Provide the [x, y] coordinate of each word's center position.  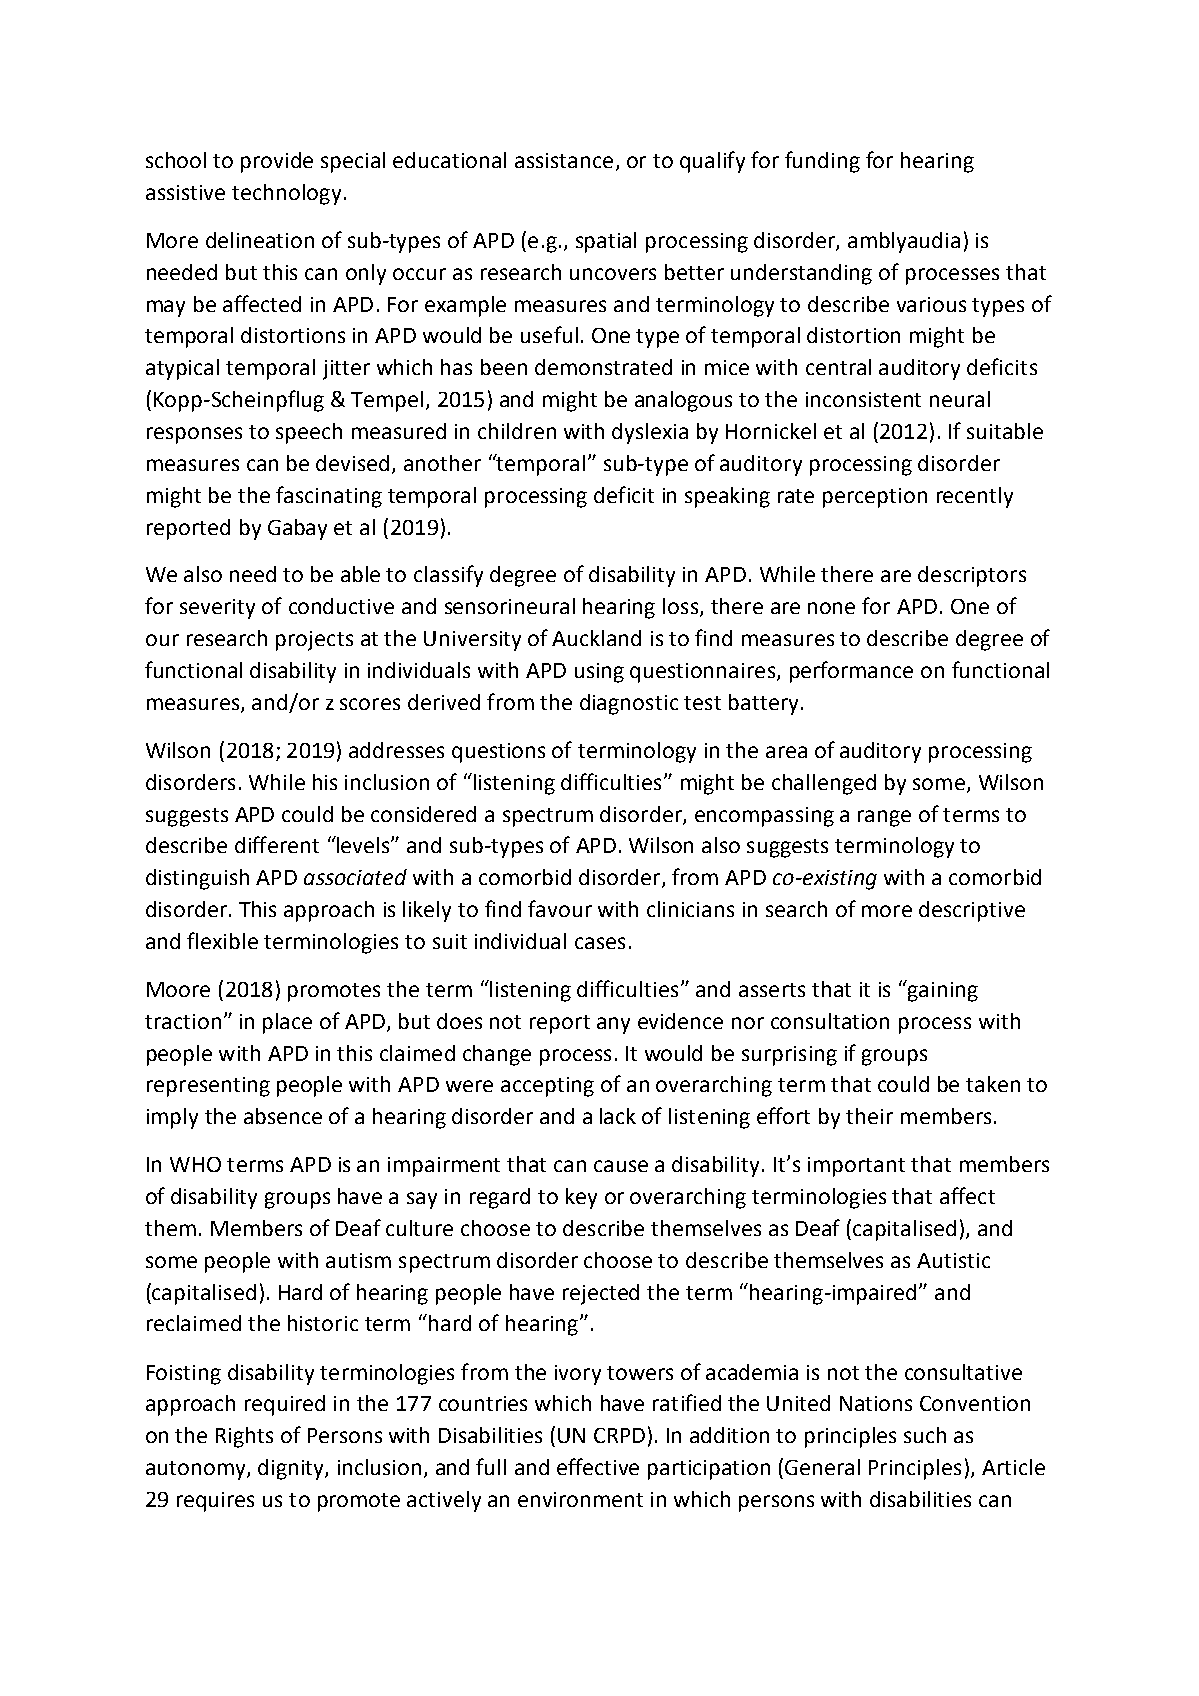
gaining [942, 991]
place [287, 1023]
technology [286, 194]
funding [822, 162]
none [831, 608]
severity [217, 609]
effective [598, 1466]
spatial [606, 242]
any [613, 1025]
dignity [292, 1469]
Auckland [596, 638]
